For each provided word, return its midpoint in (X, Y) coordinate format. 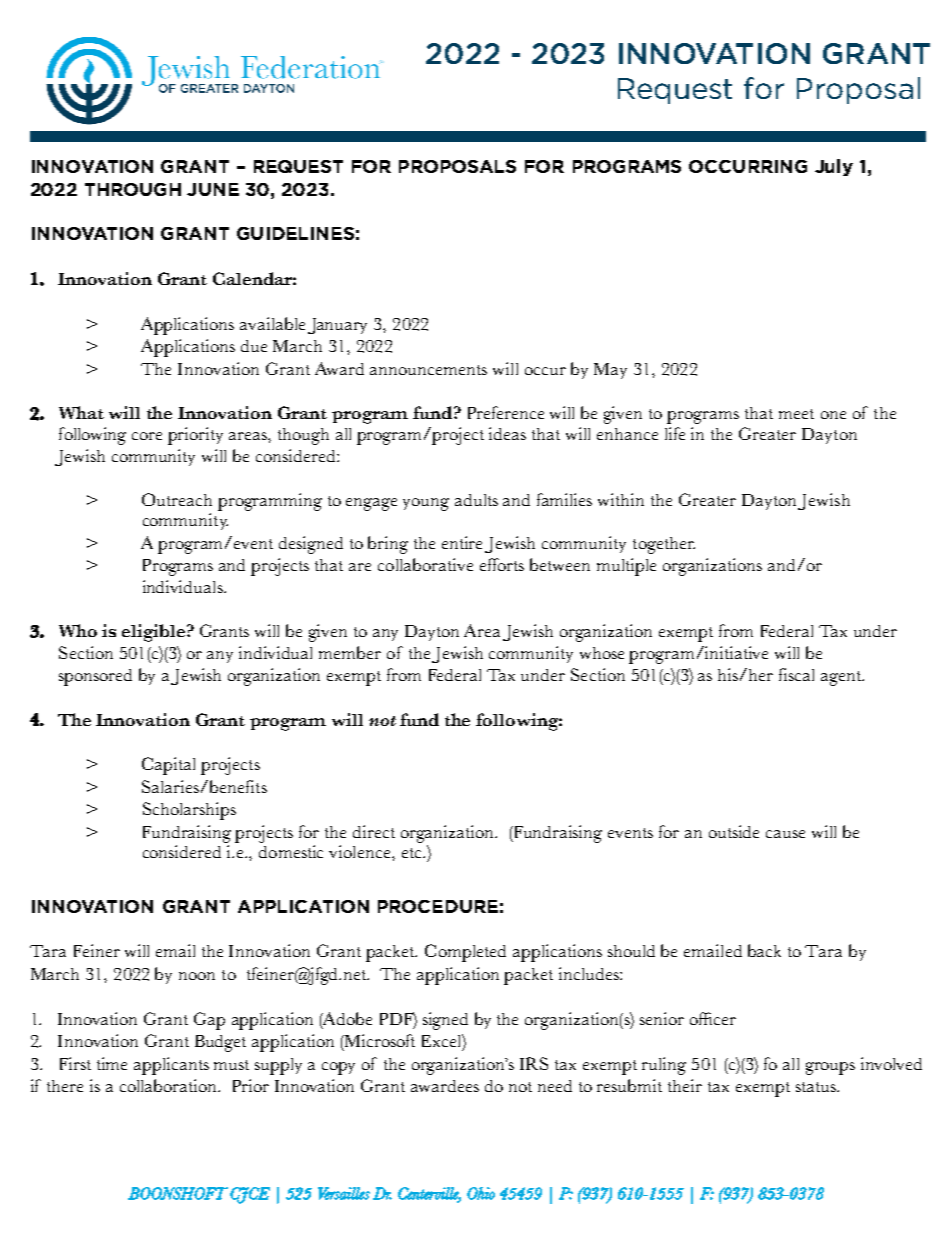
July (834, 167)
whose (602, 653)
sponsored (95, 677)
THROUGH (133, 189)
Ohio (481, 1193)
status (817, 1087)
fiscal (796, 674)
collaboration (170, 1085)
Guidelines (295, 233)
